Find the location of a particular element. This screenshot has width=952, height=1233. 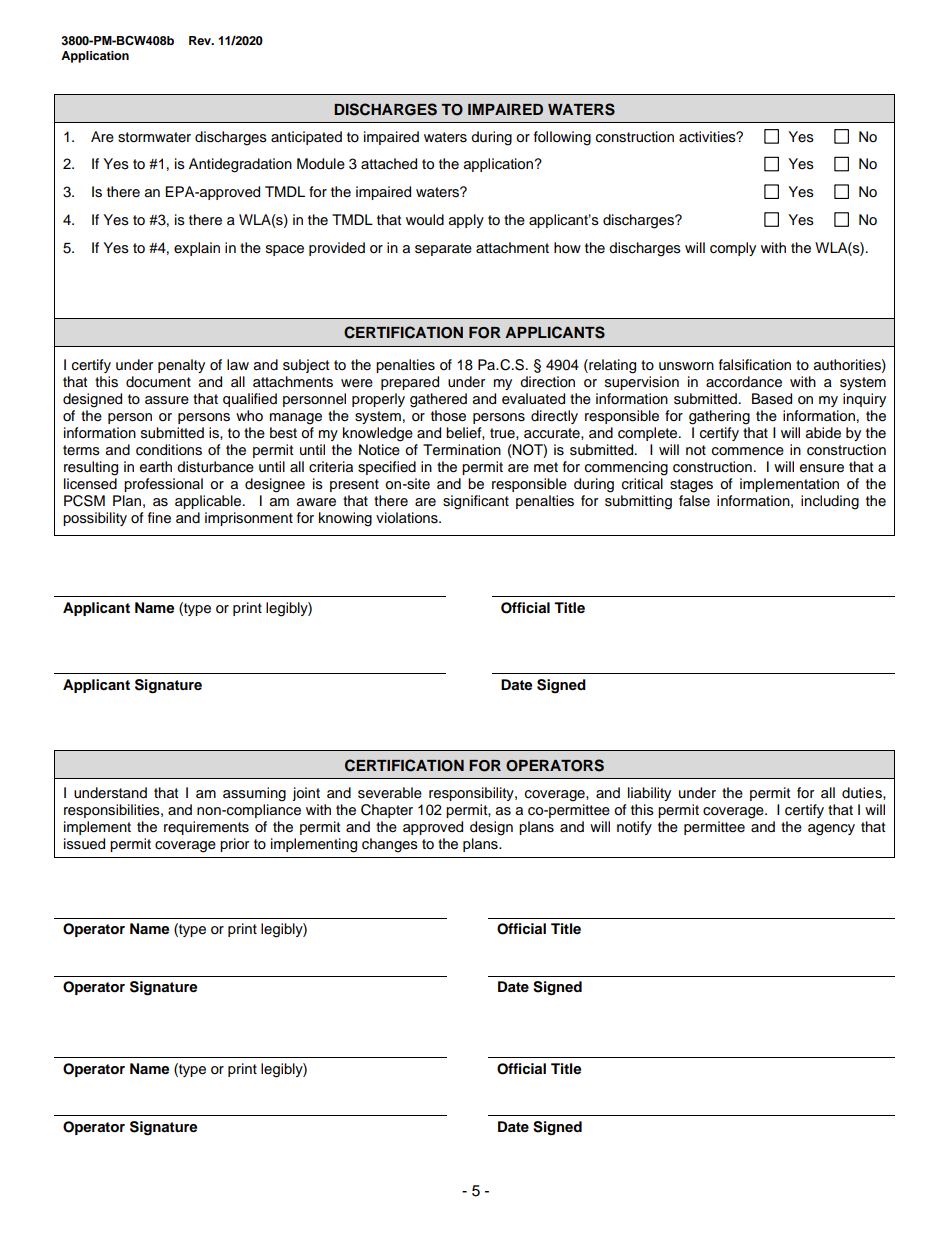

following is located at coordinates (562, 138).
